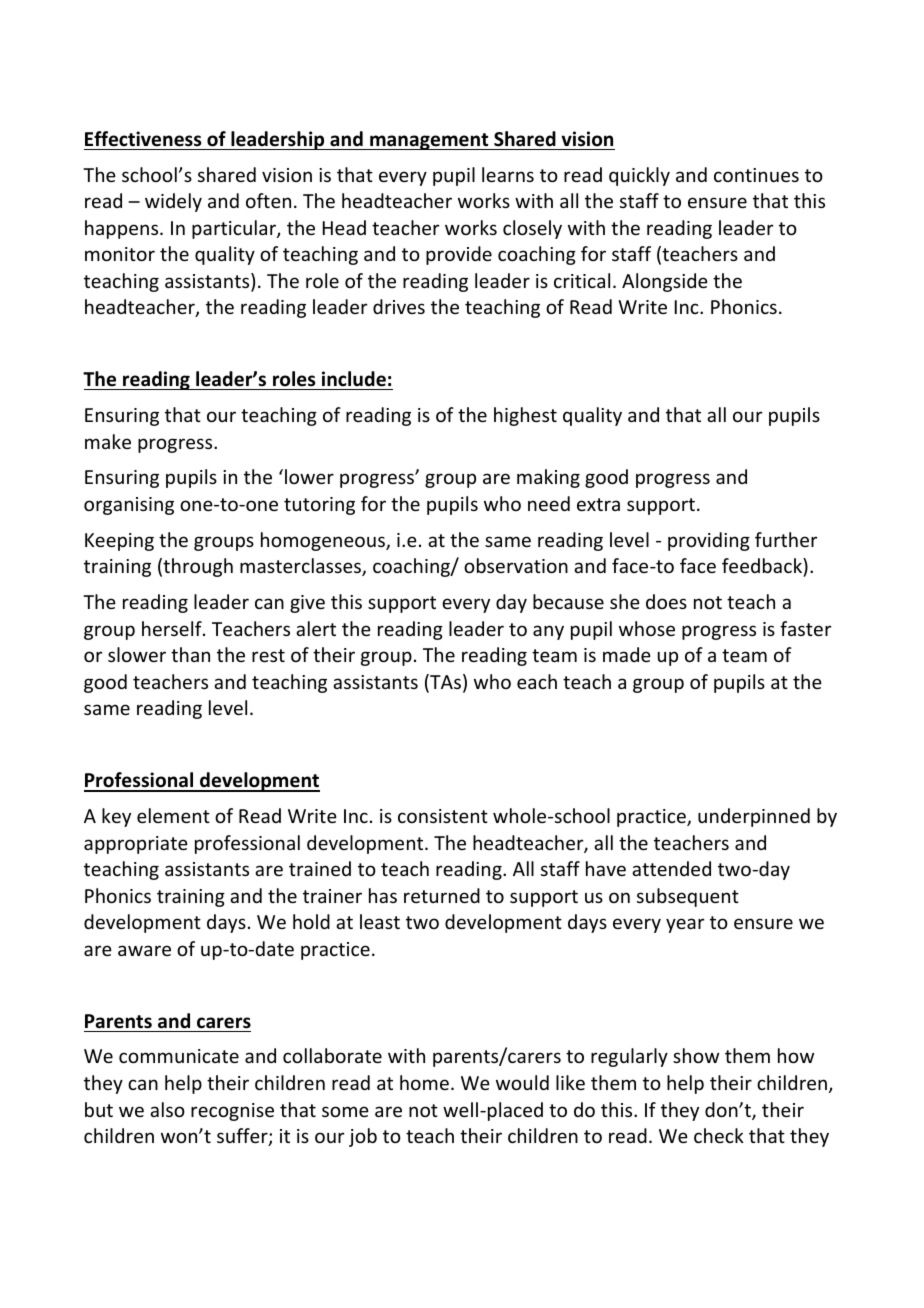 This screenshot has width=924, height=1308. I want to click on providing, so click(709, 541).
